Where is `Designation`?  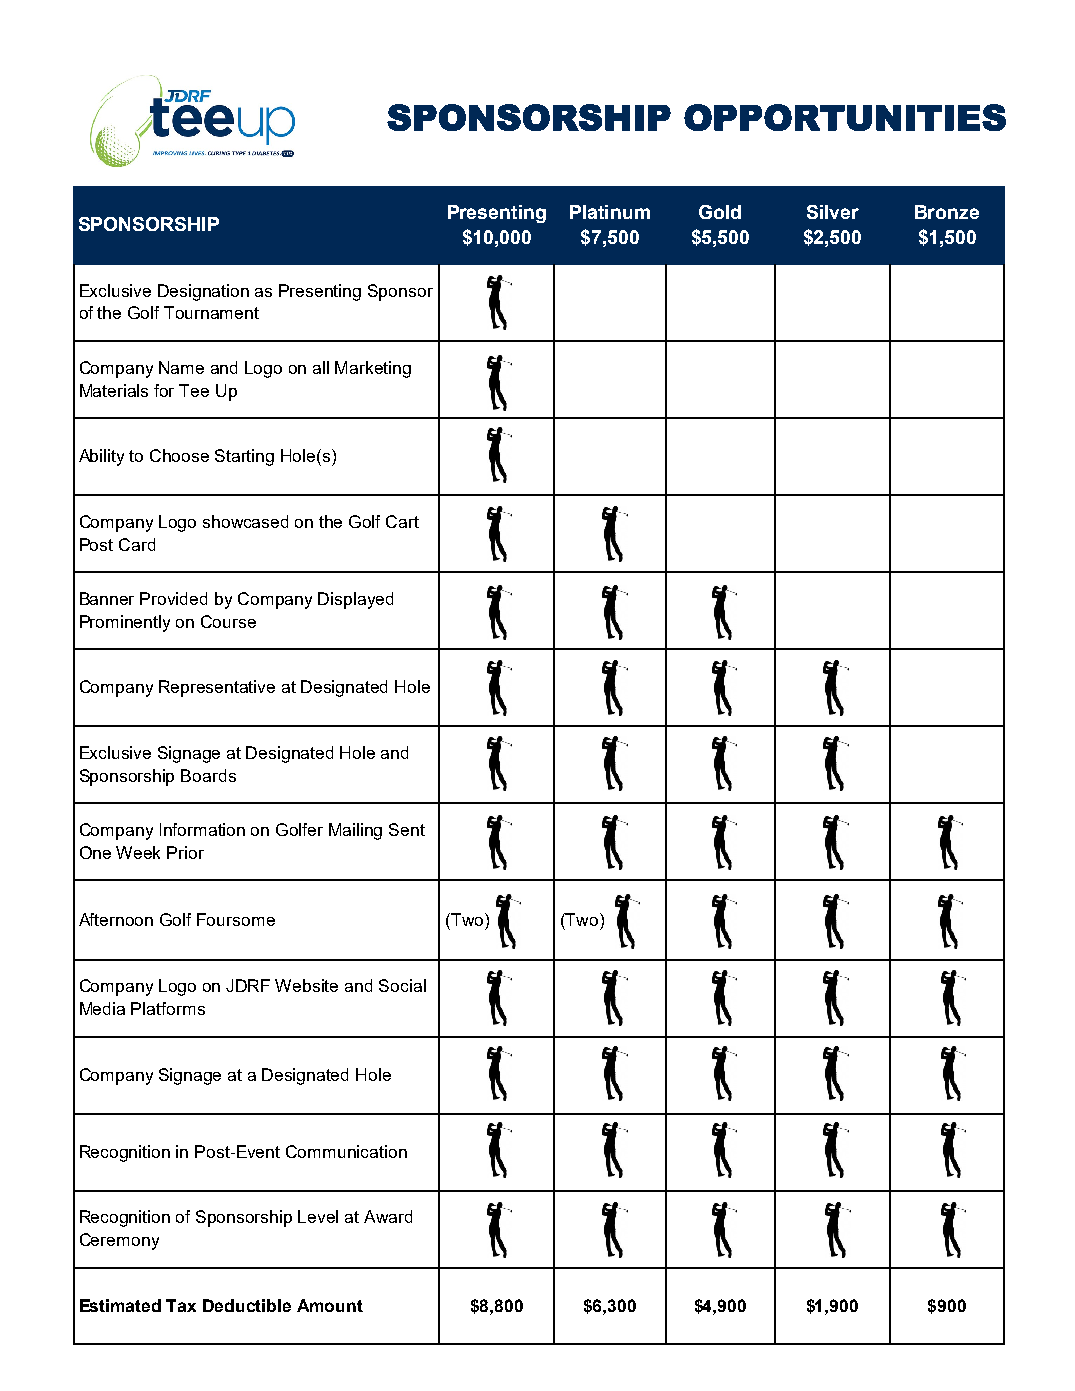
Designation is located at coordinates (203, 292).
